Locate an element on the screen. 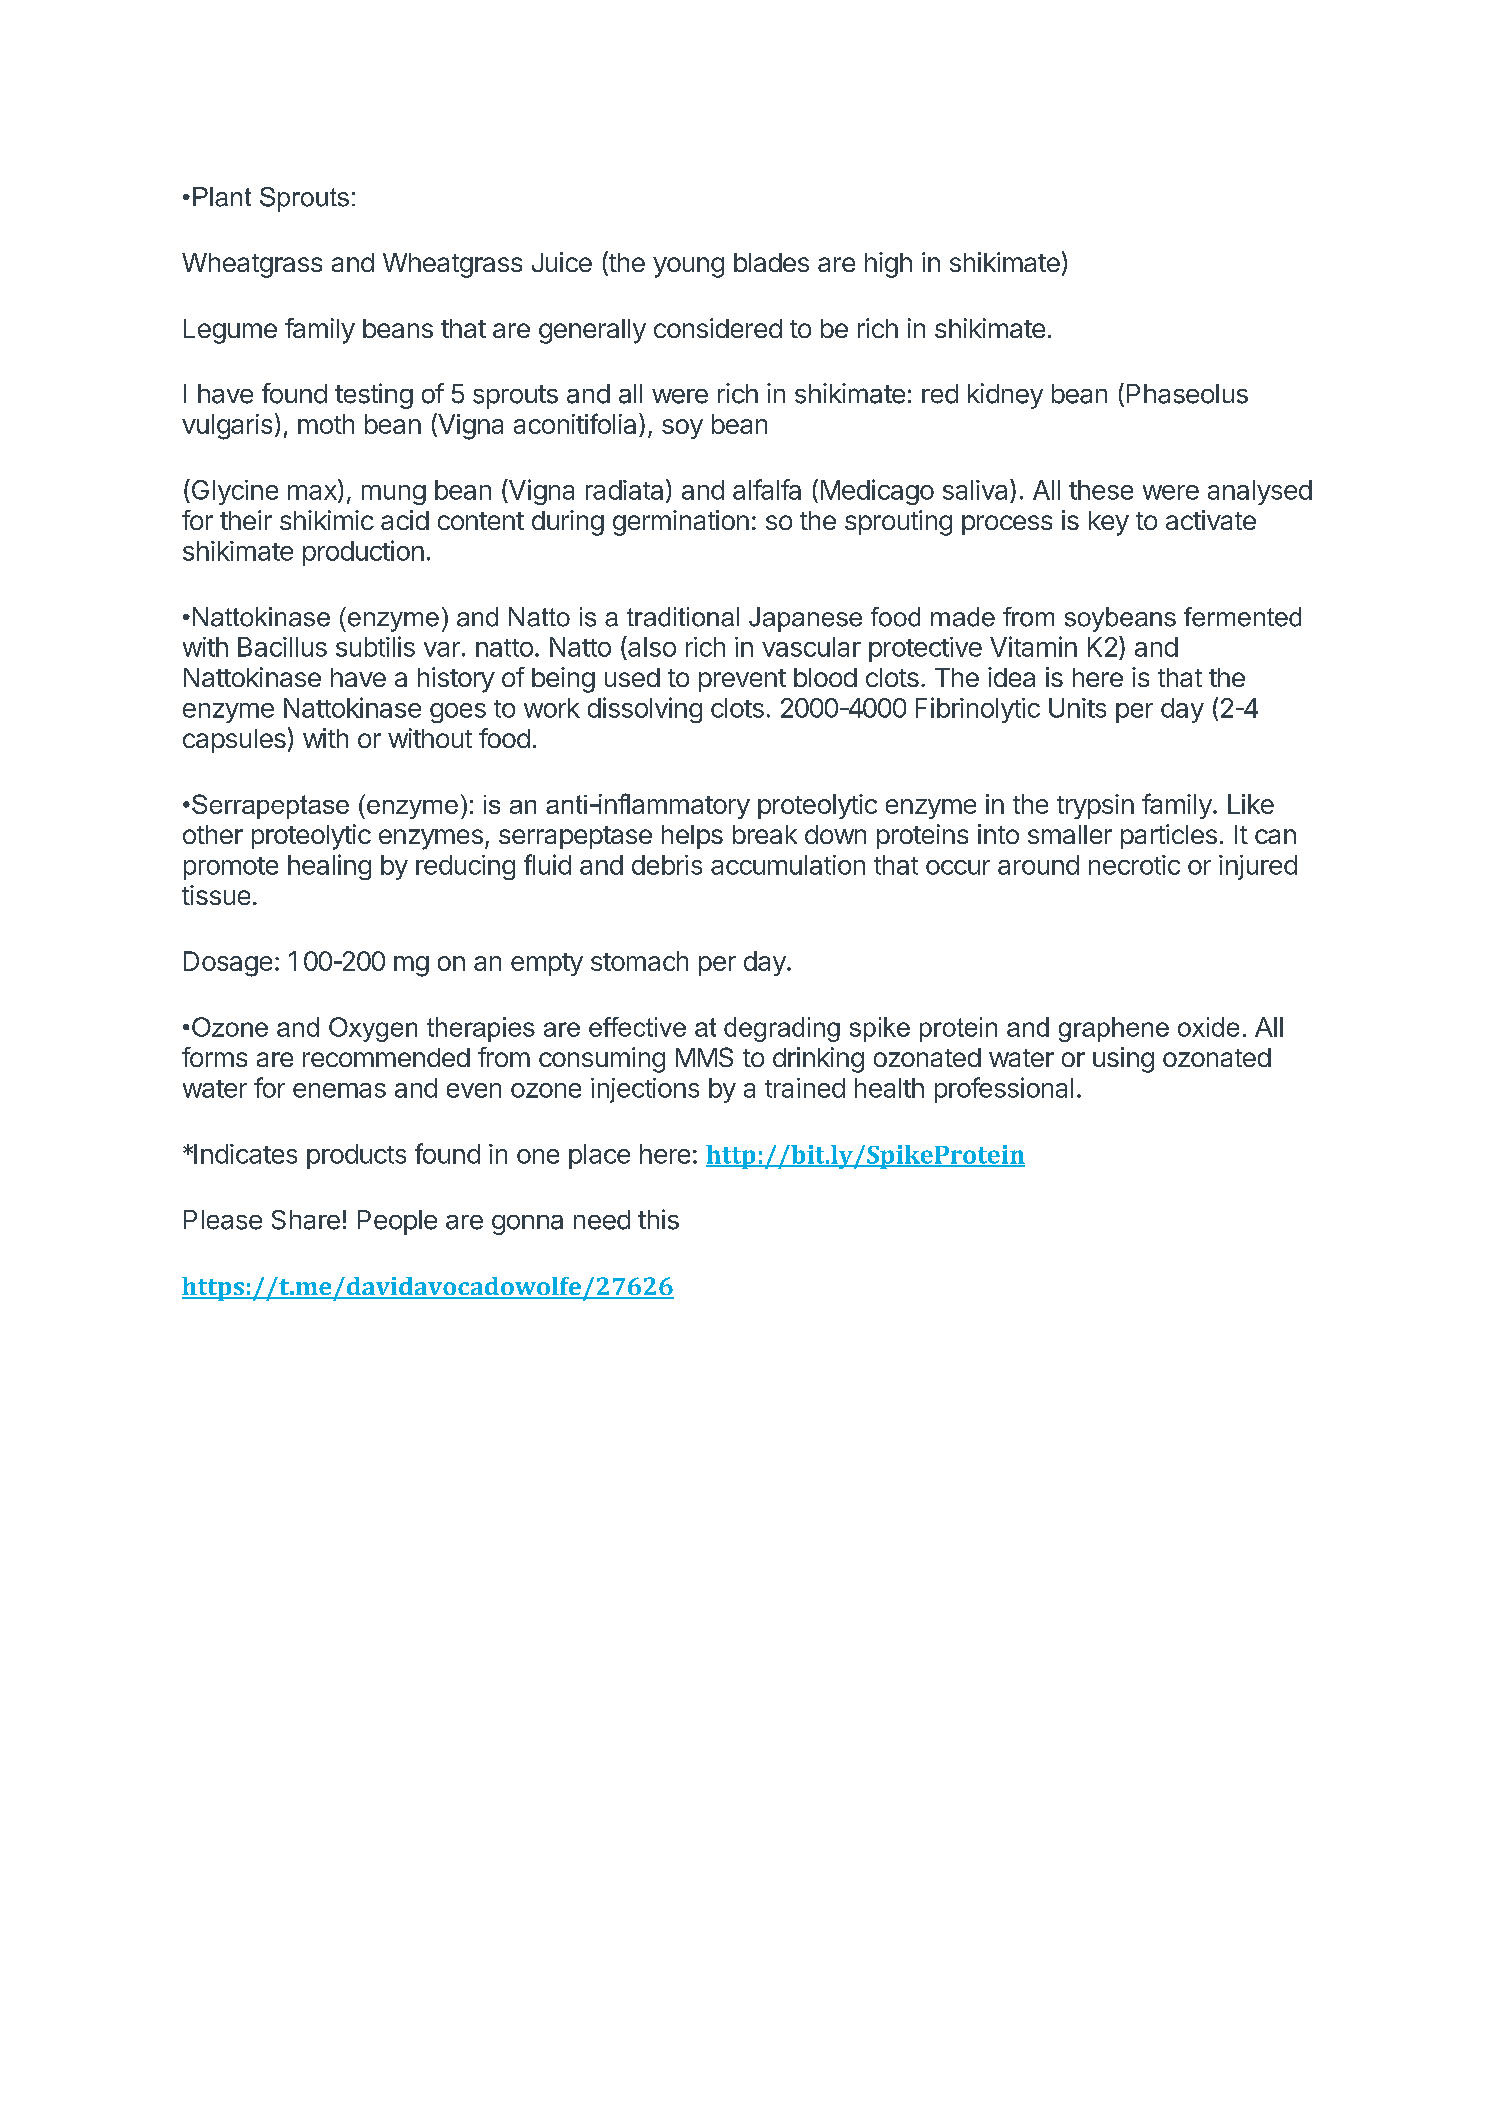 Image resolution: width=1501 pixels, height=2122 pixels. Share is located at coordinates (306, 1220).
